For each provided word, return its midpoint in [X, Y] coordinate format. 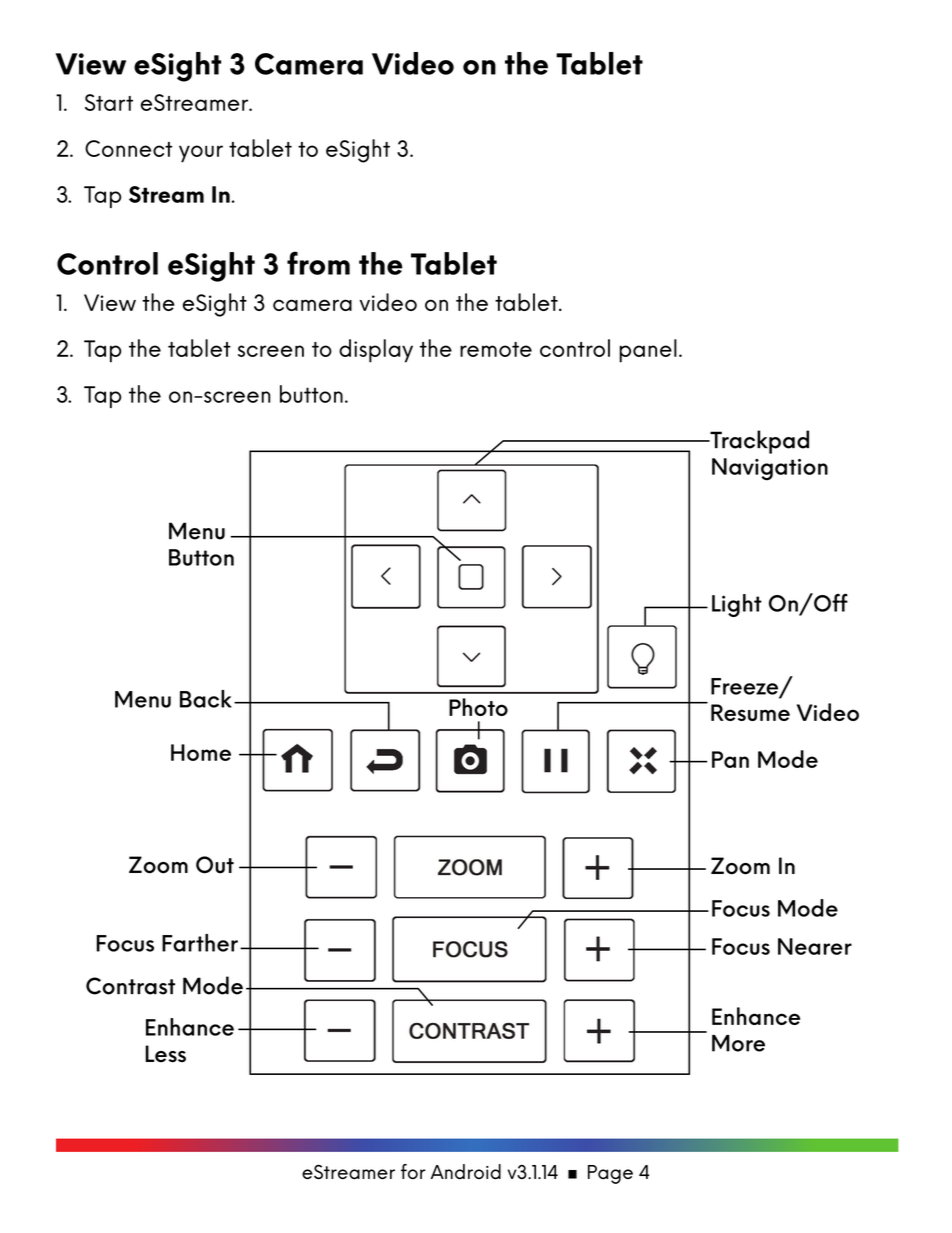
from [318, 263]
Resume [750, 712]
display [376, 351]
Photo [478, 707]
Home [201, 752]
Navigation [770, 469]
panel [648, 351]
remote [496, 349]
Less [165, 1054]
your [201, 154]
